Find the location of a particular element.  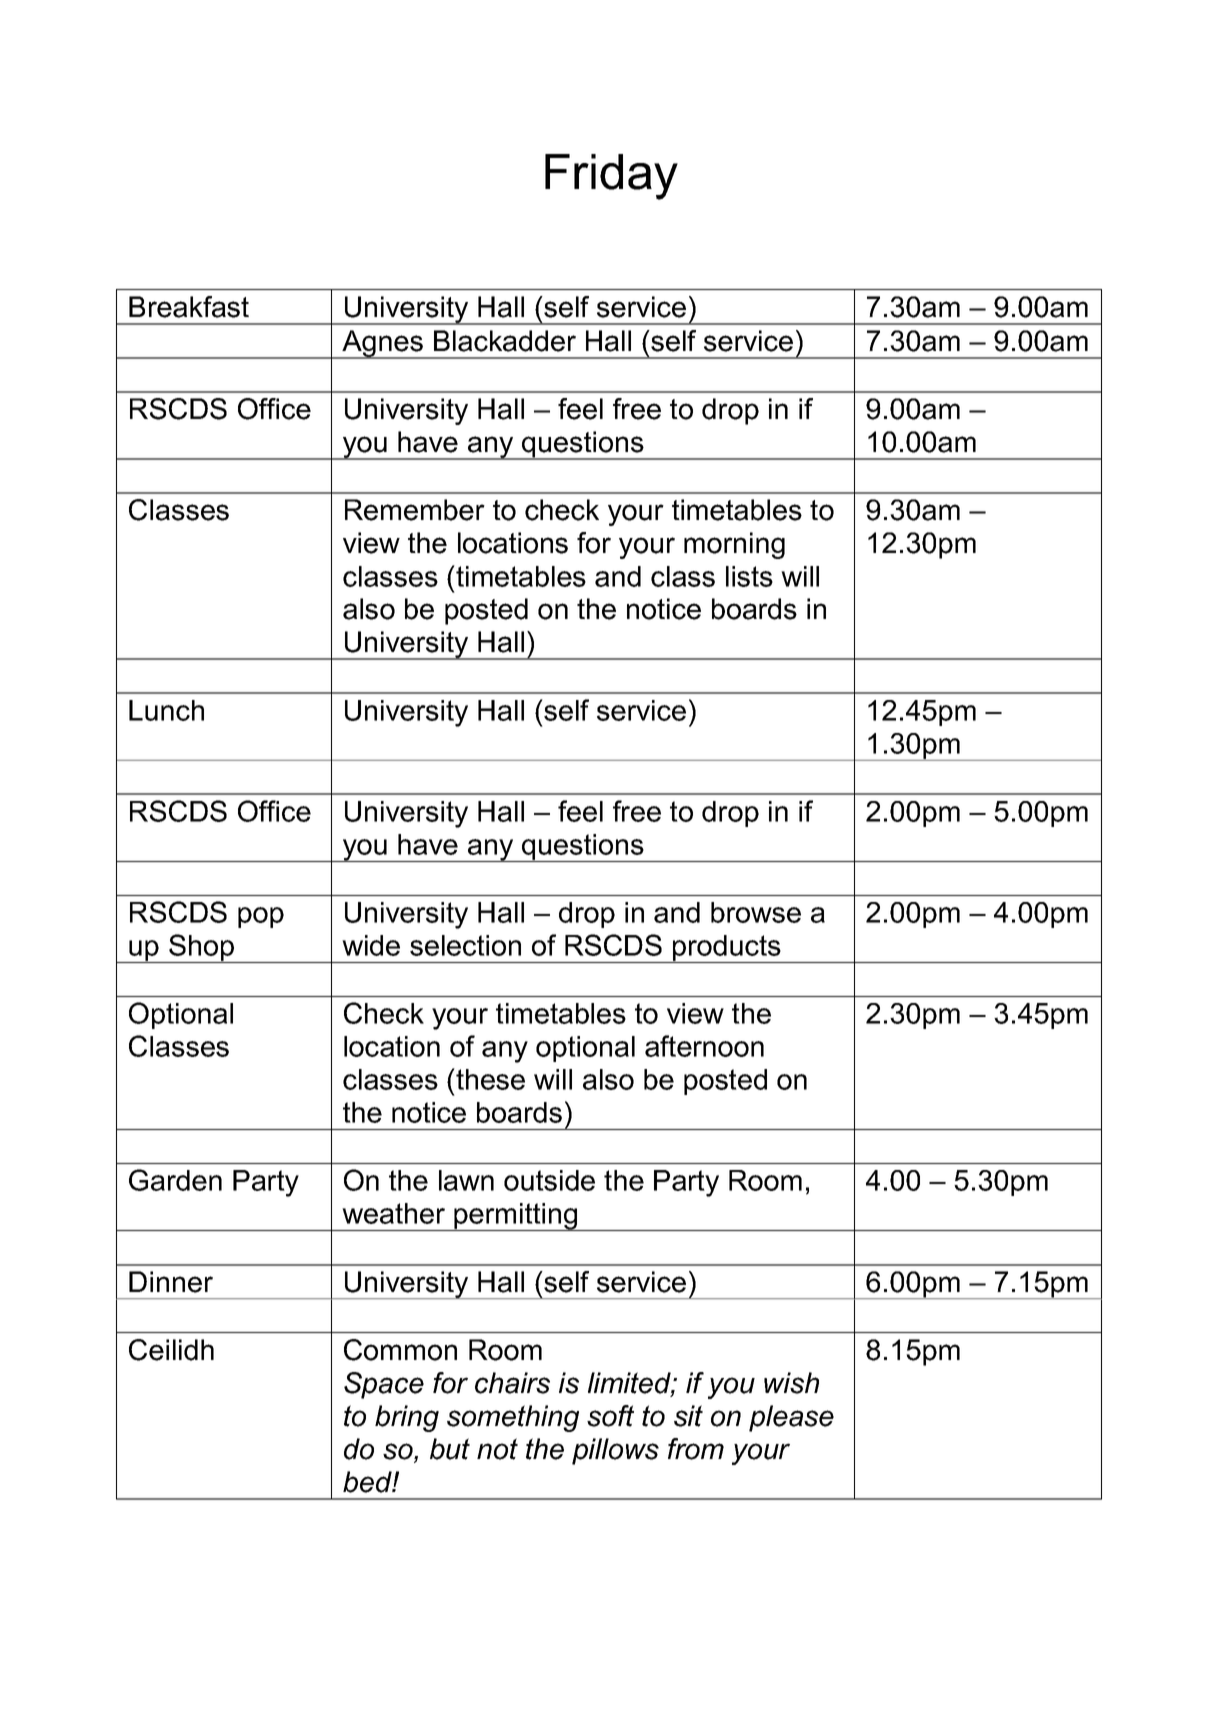

browse is located at coordinates (756, 912).
